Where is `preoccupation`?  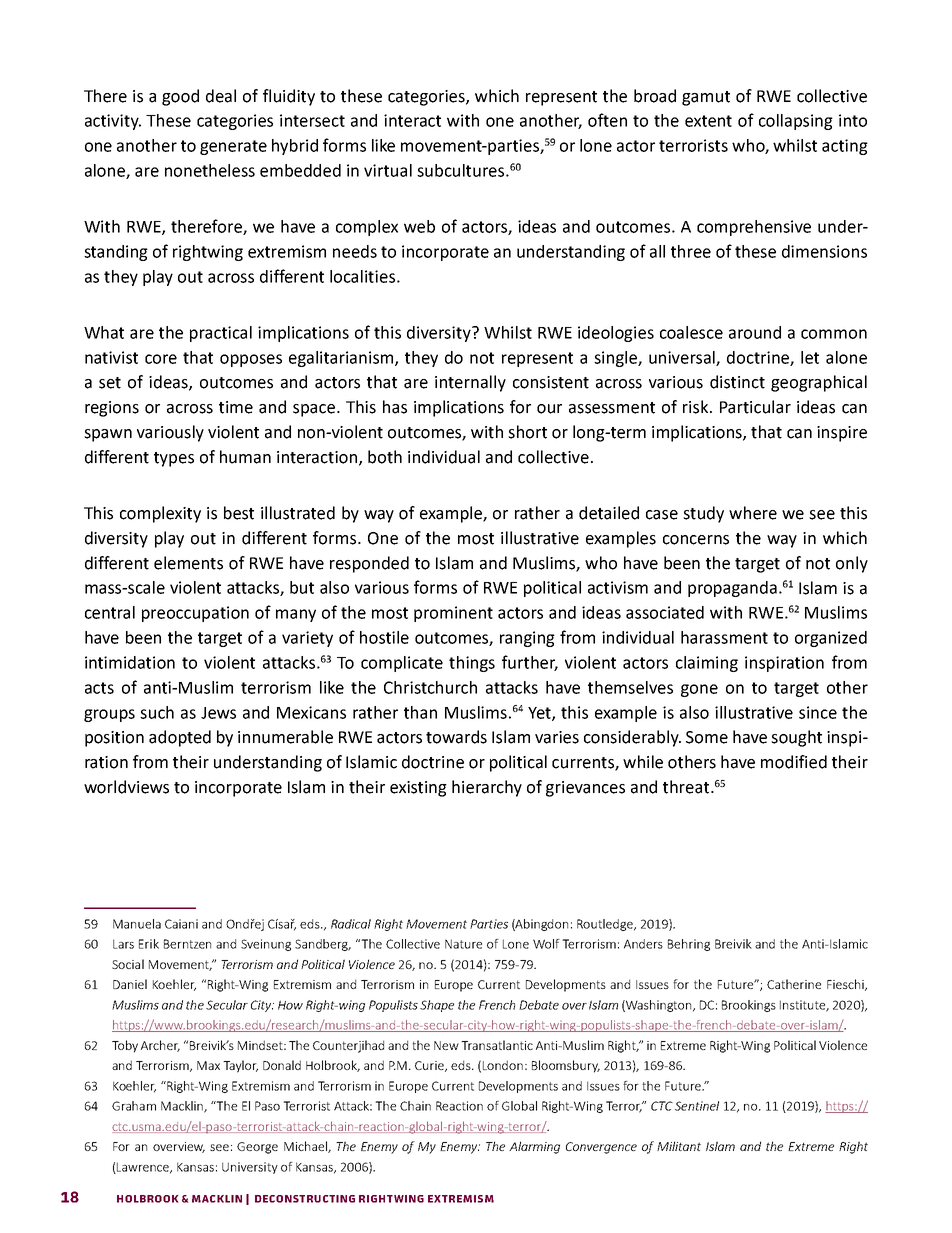
preoccupation is located at coordinates (195, 614).
